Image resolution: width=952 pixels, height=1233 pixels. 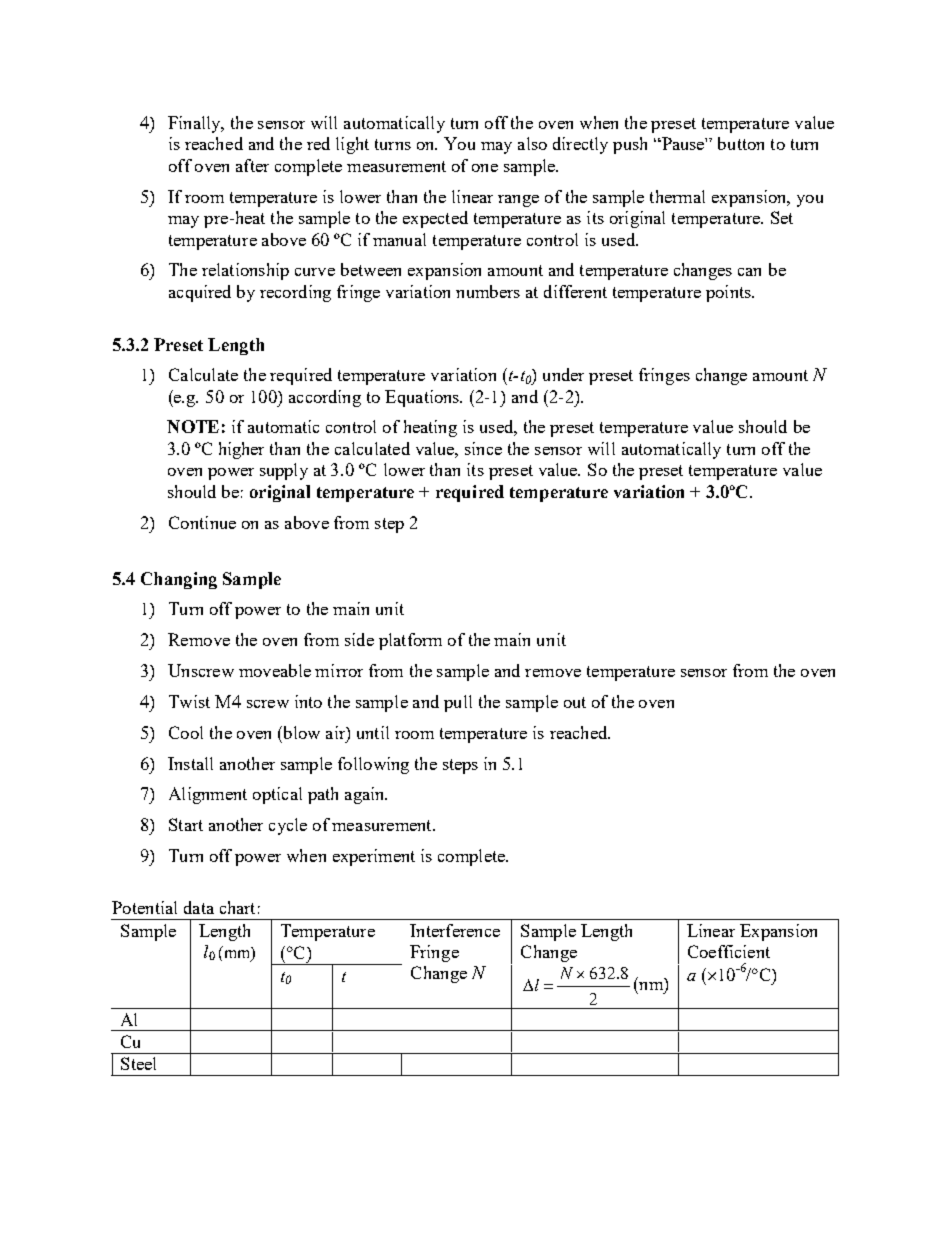 What do you see at coordinates (195, 124) in the document?
I see `Finally` at bounding box center [195, 124].
